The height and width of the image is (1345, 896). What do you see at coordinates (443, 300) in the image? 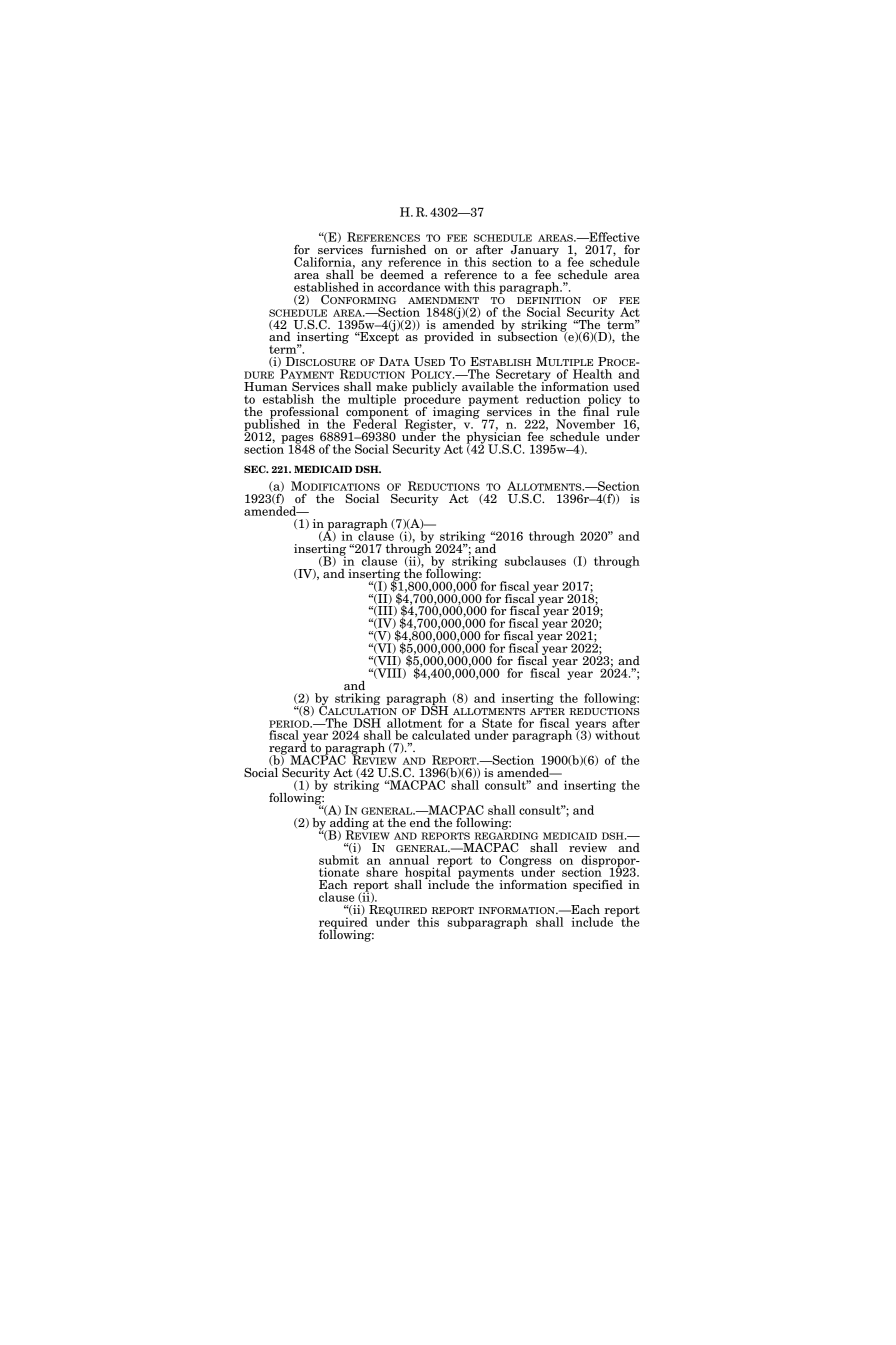
I see `AMENDMENT` at bounding box center [443, 300].
